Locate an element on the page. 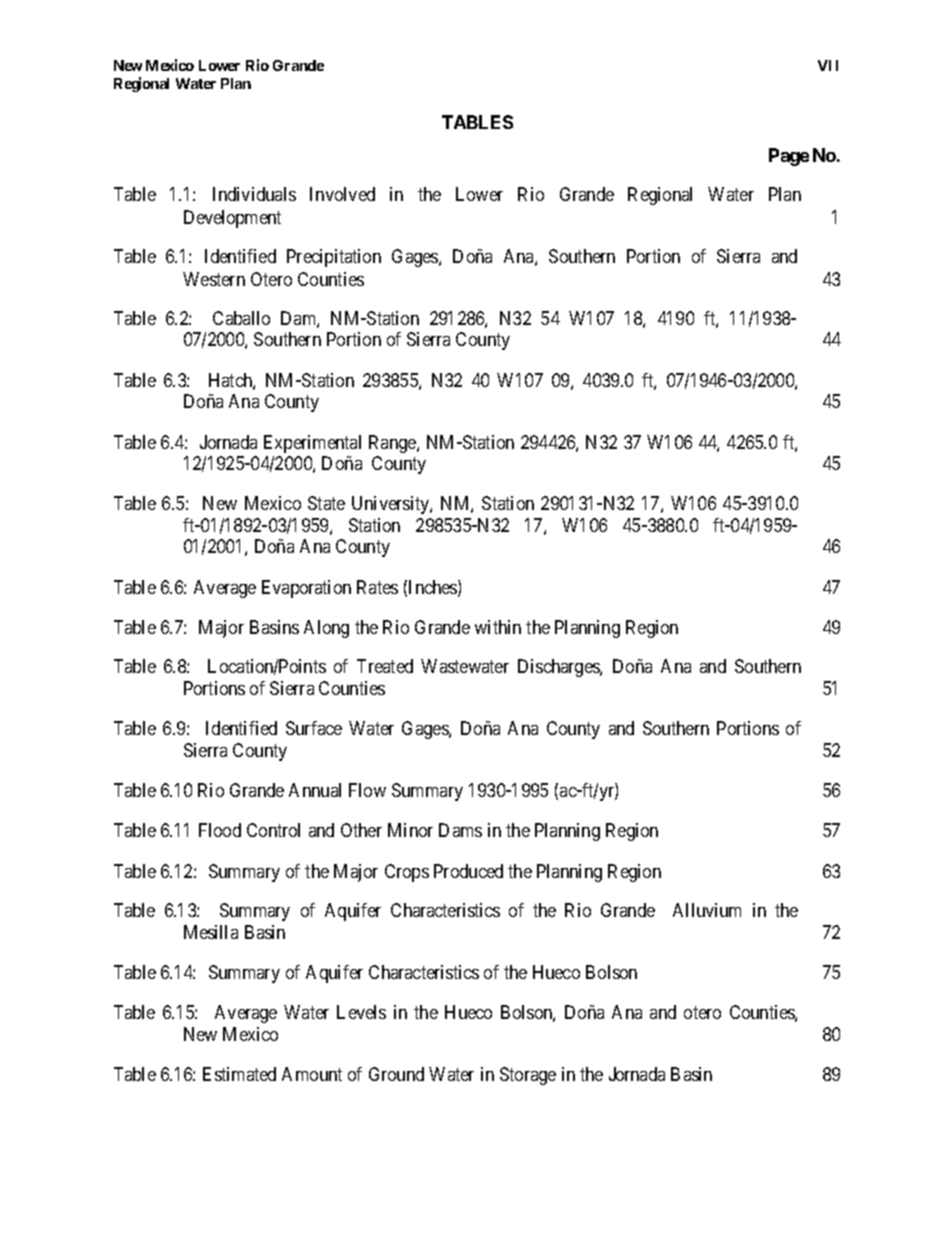  Produced is located at coordinates (468, 871).
